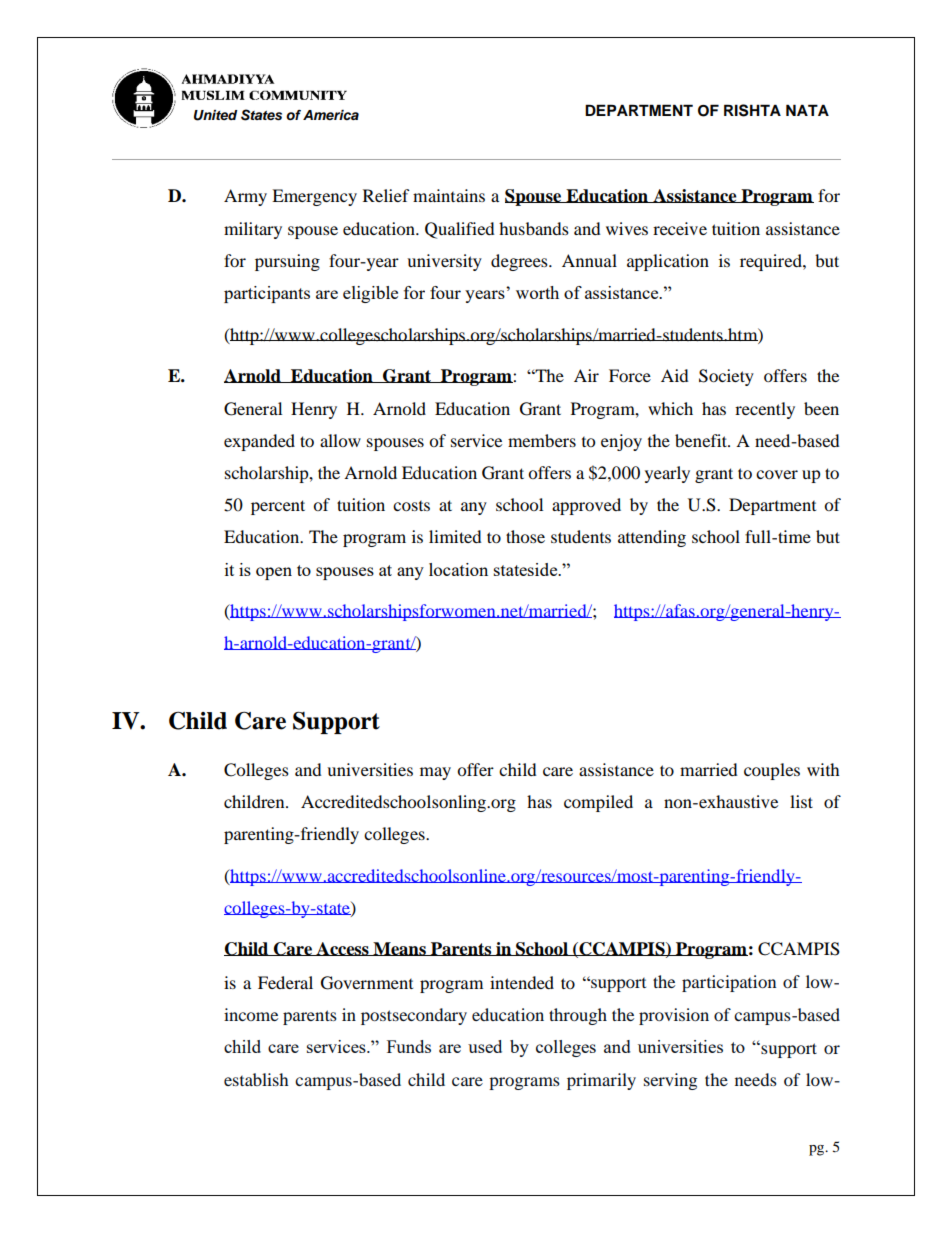 This page has width=952, height=1233. Describe the element at coordinates (598, 803) in the page. I see `compiled` at that location.
